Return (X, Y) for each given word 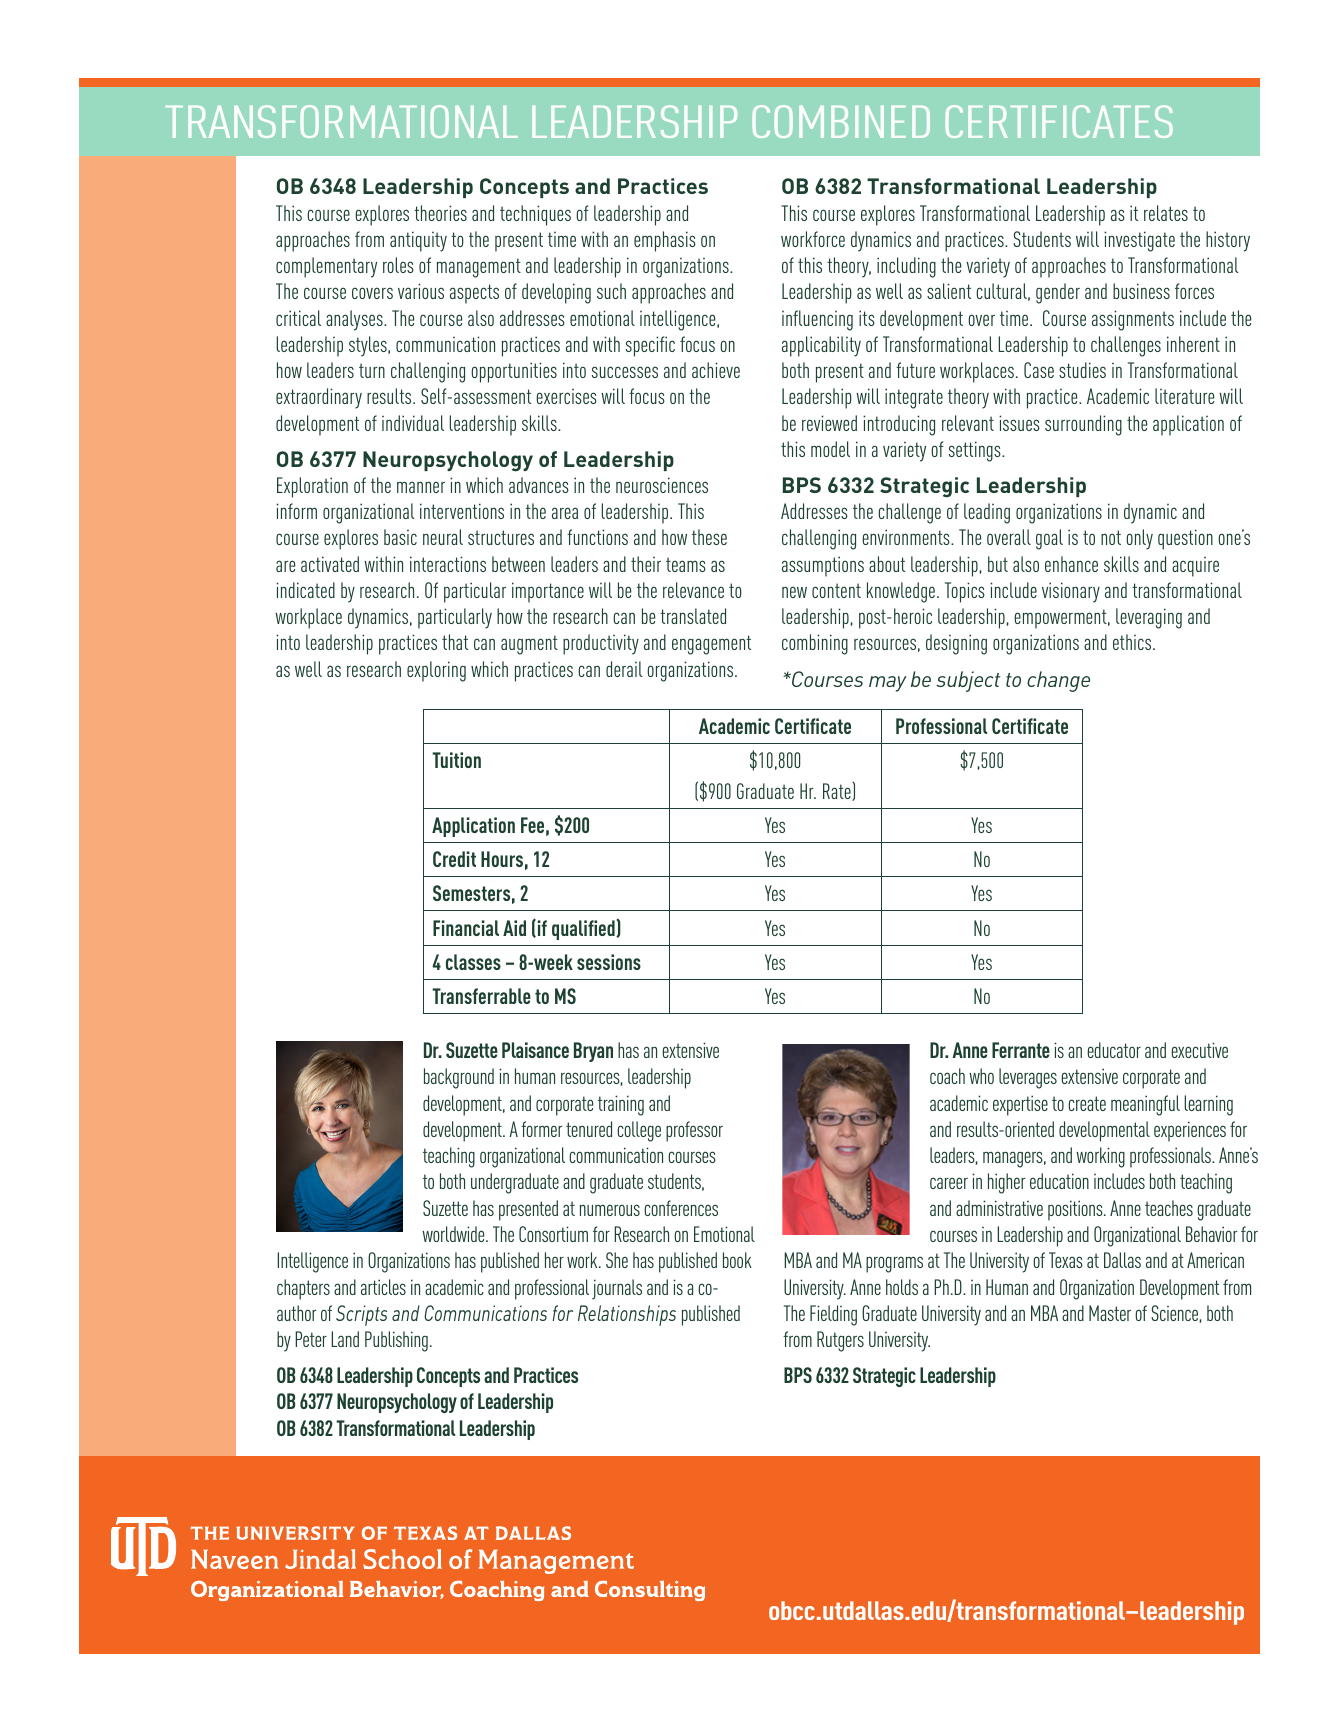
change (1058, 681)
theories (440, 213)
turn (372, 370)
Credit (454, 859)
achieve (716, 370)
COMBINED (841, 121)
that (455, 642)
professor (694, 1131)
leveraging (1149, 618)
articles (383, 1287)
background (459, 1078)
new (794, 592)
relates (1166, 213)
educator (1114, 1050)
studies (1082, 370)
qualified (584, 930)
